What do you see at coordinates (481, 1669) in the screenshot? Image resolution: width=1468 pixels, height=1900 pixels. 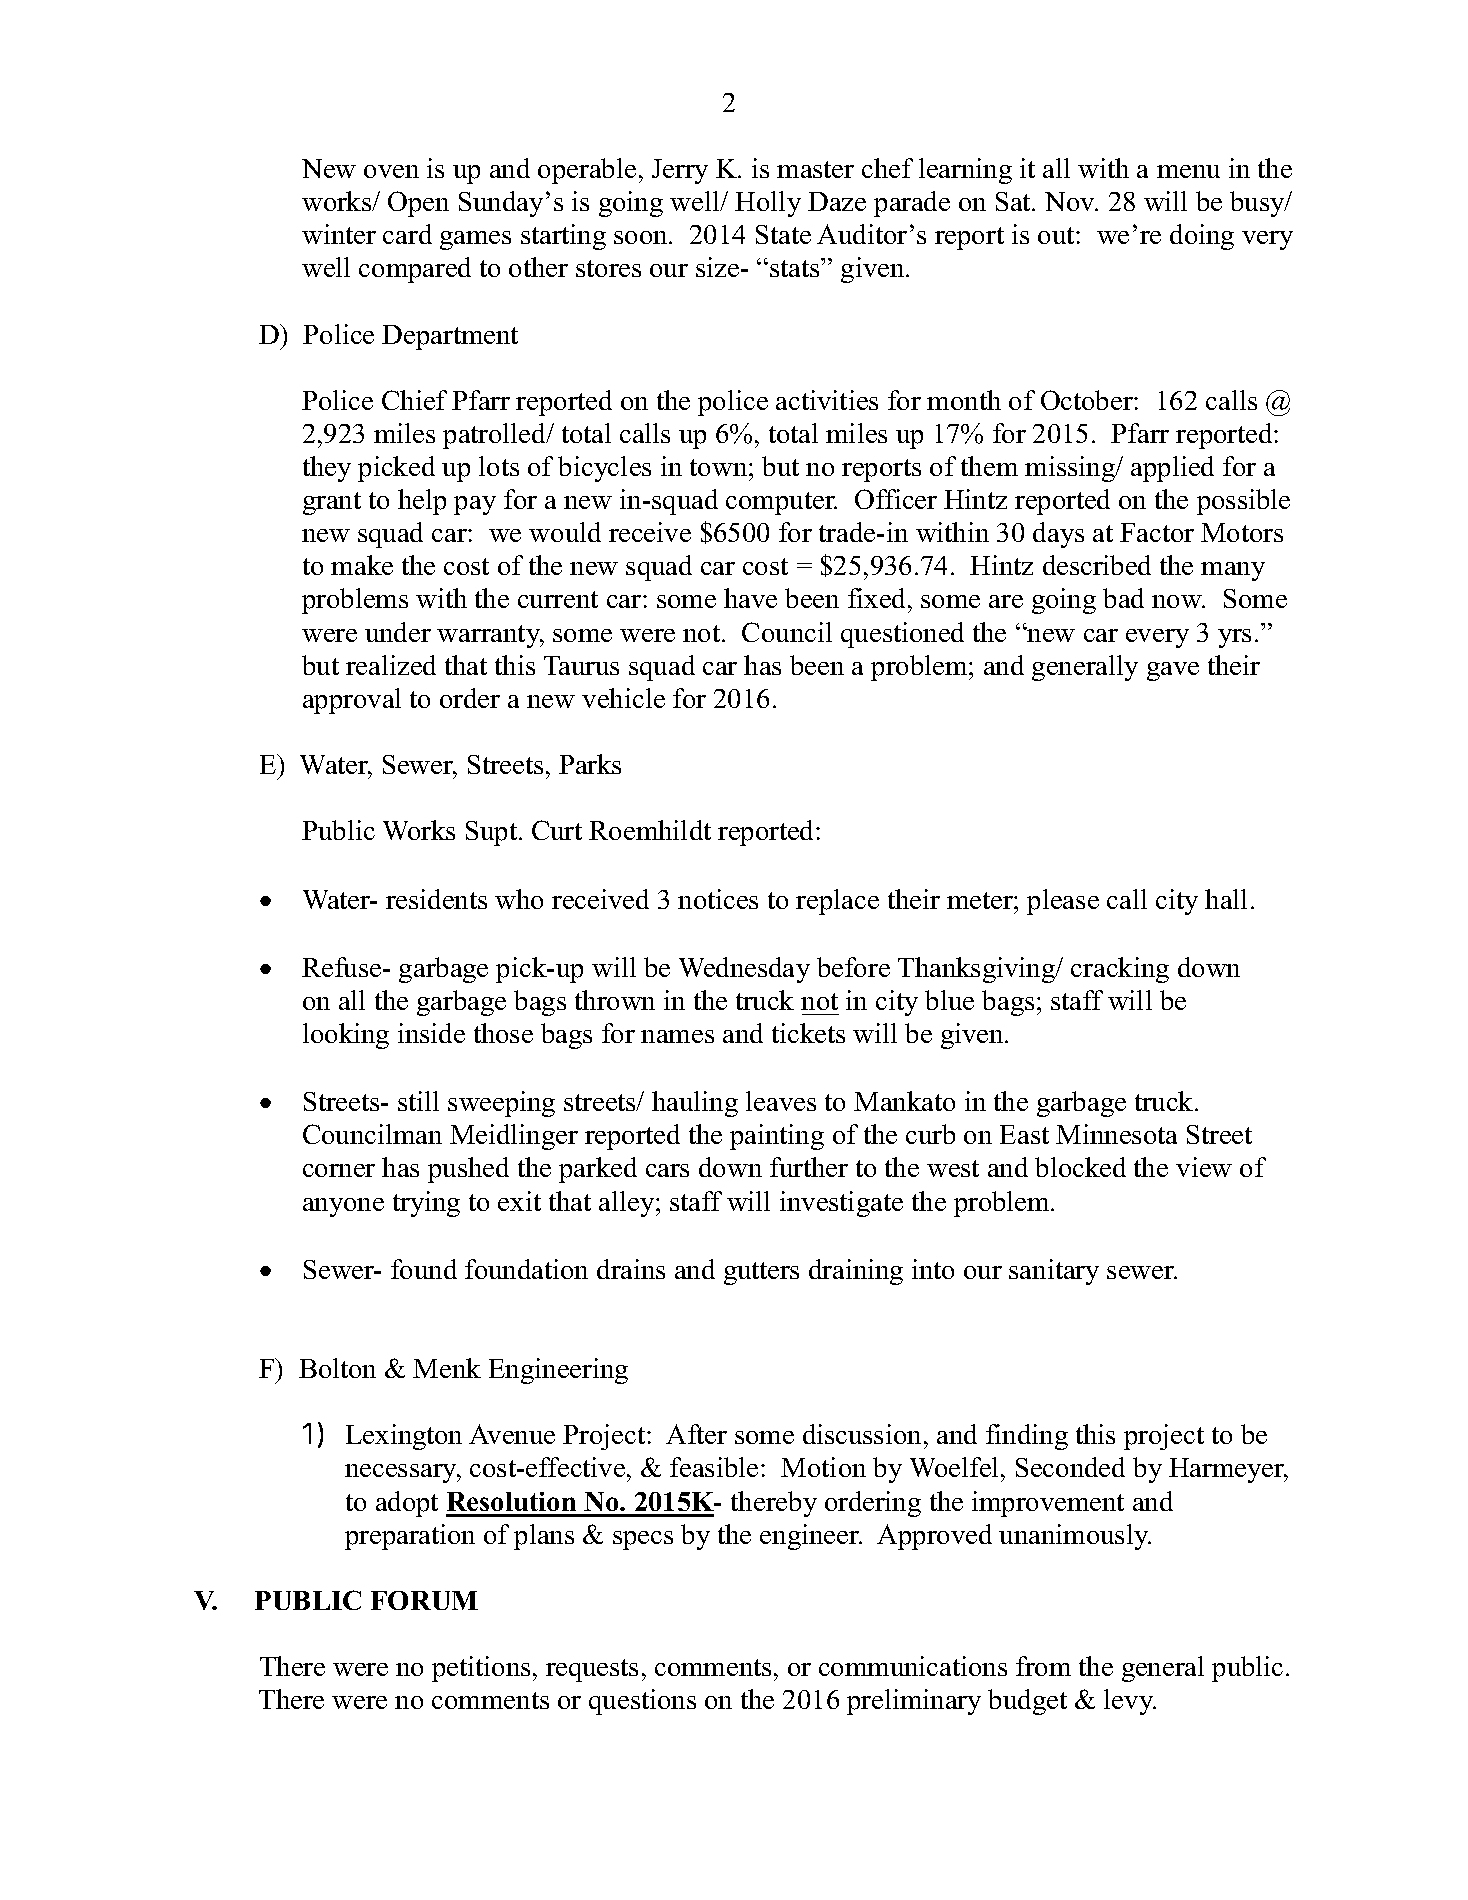 I see `petitions` at bounding box center [481, 1669].
